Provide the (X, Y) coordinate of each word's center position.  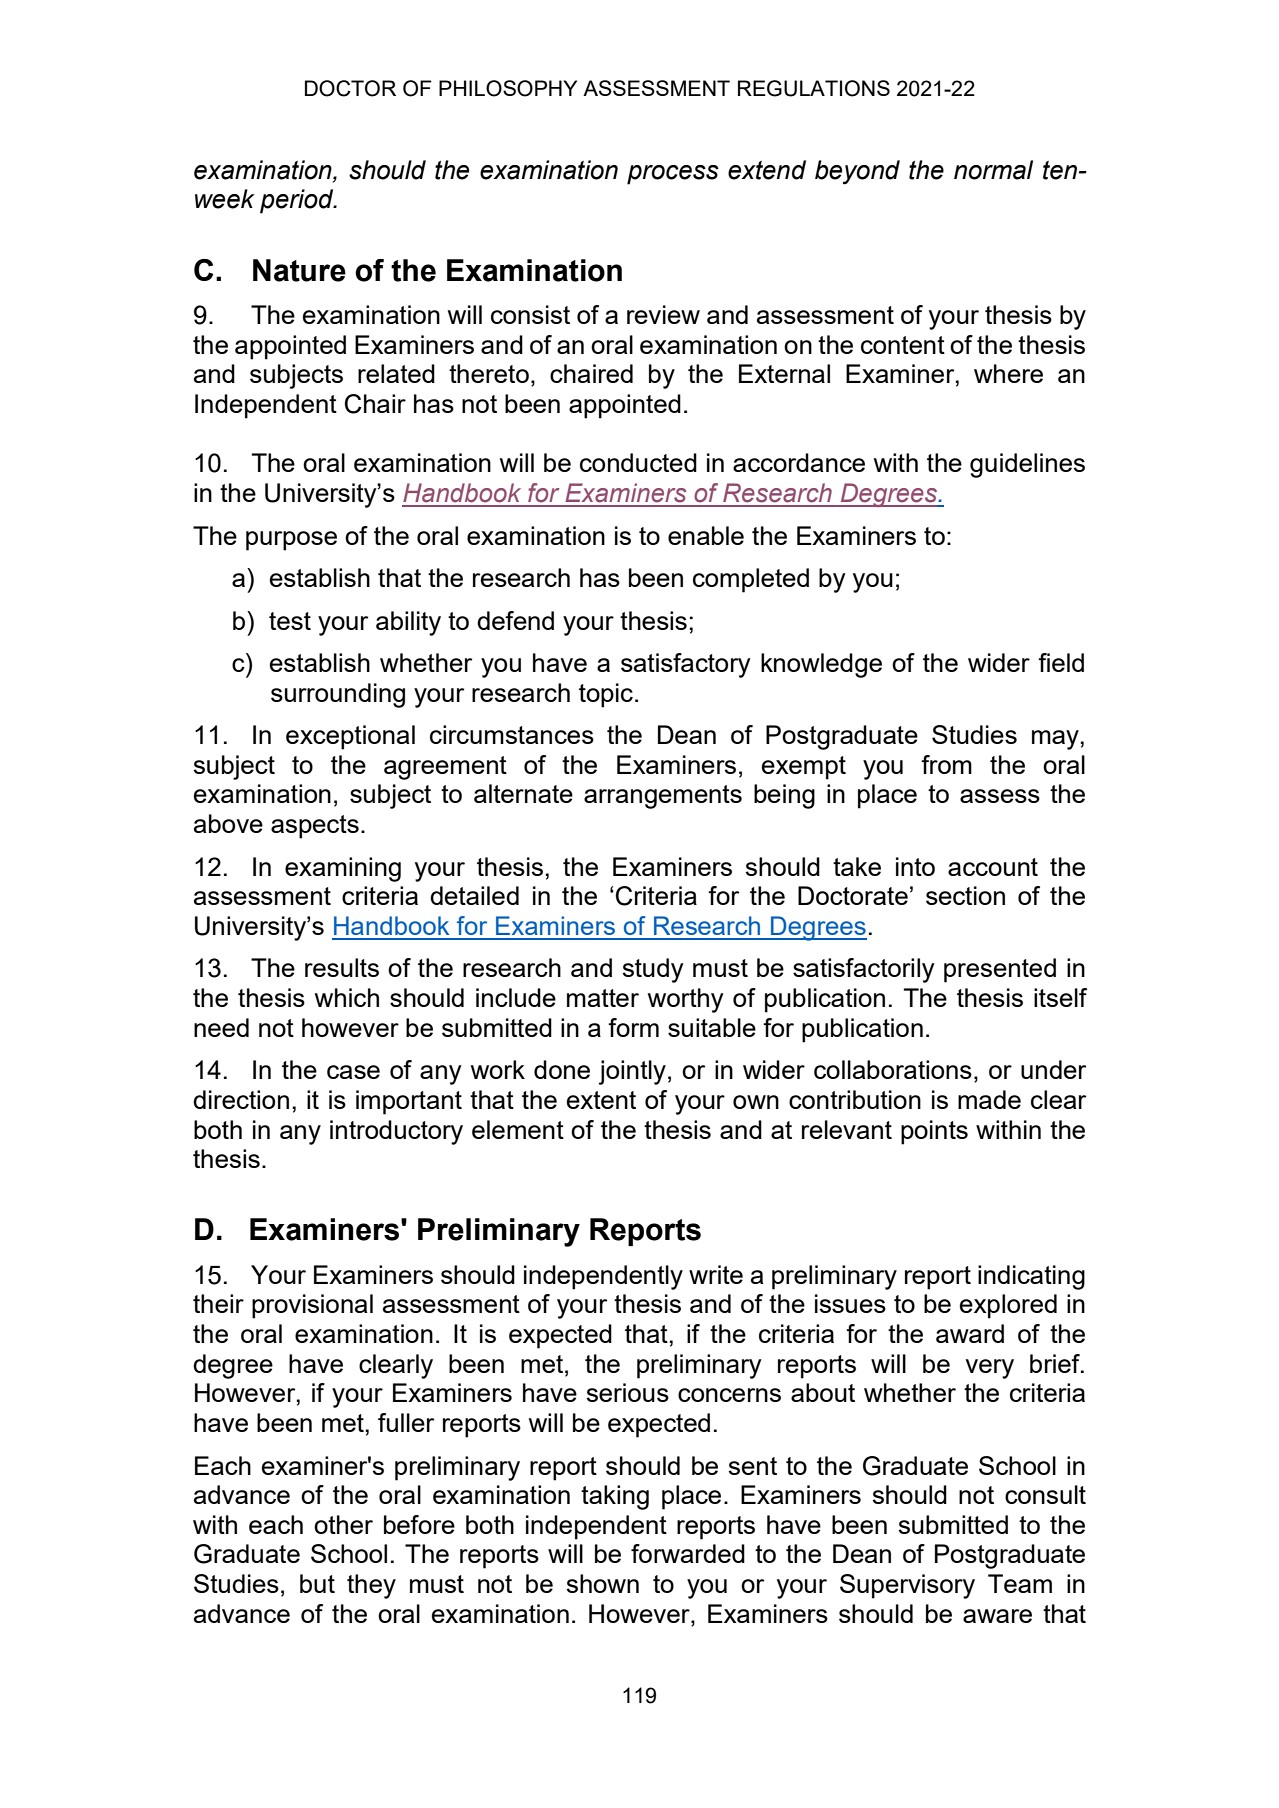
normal (993, 170)
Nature (299, 270)
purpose (291, 541)
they (371, 1586)
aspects (315, 827)
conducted (638, 462)
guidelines (1027, 465)
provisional (312, 1306)
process (673, 175)
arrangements (663, 797)
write (716, 1274)
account (993, 867)
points (934, 1132)
